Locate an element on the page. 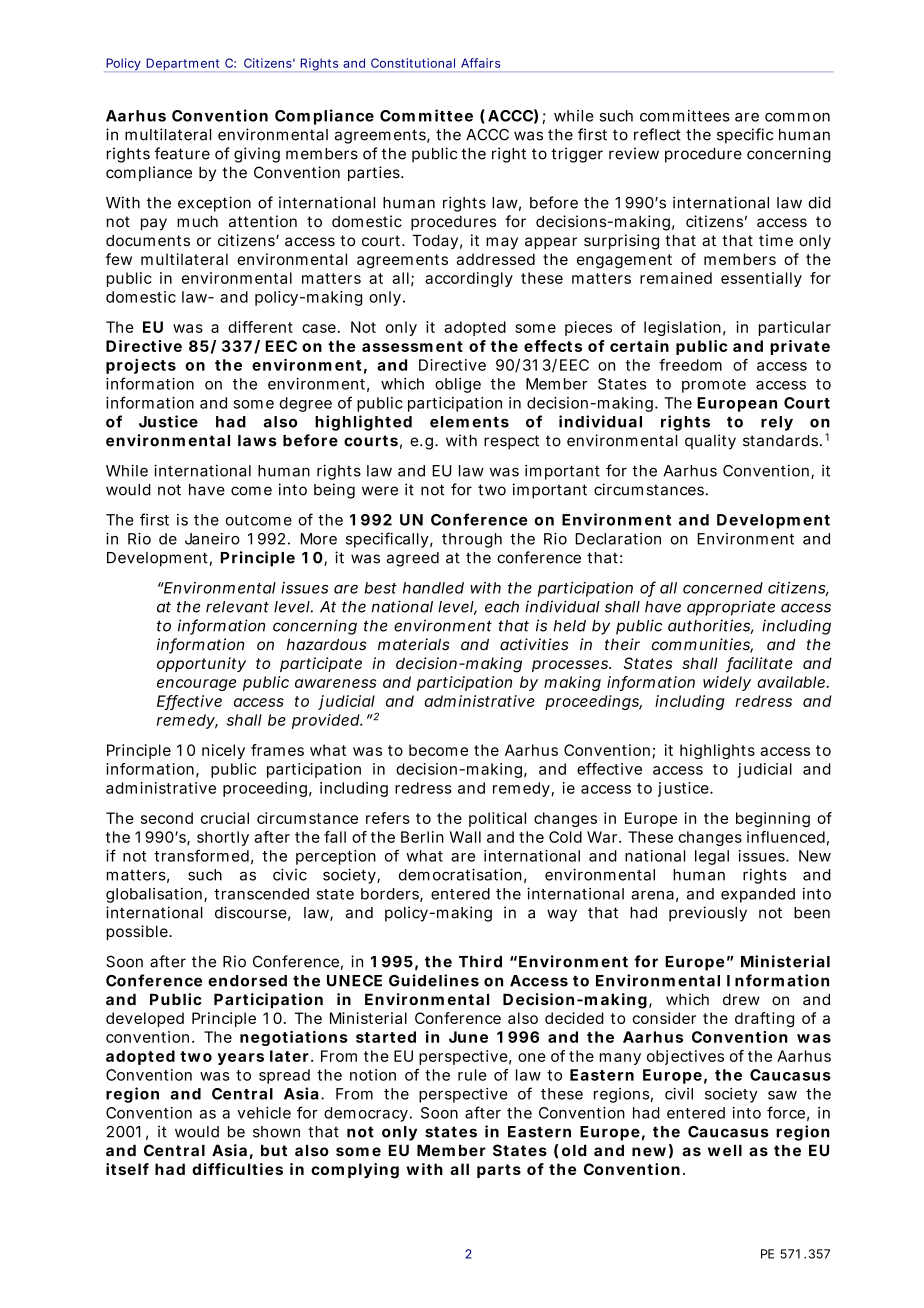  relevant is located at coordinates (237, 607).
